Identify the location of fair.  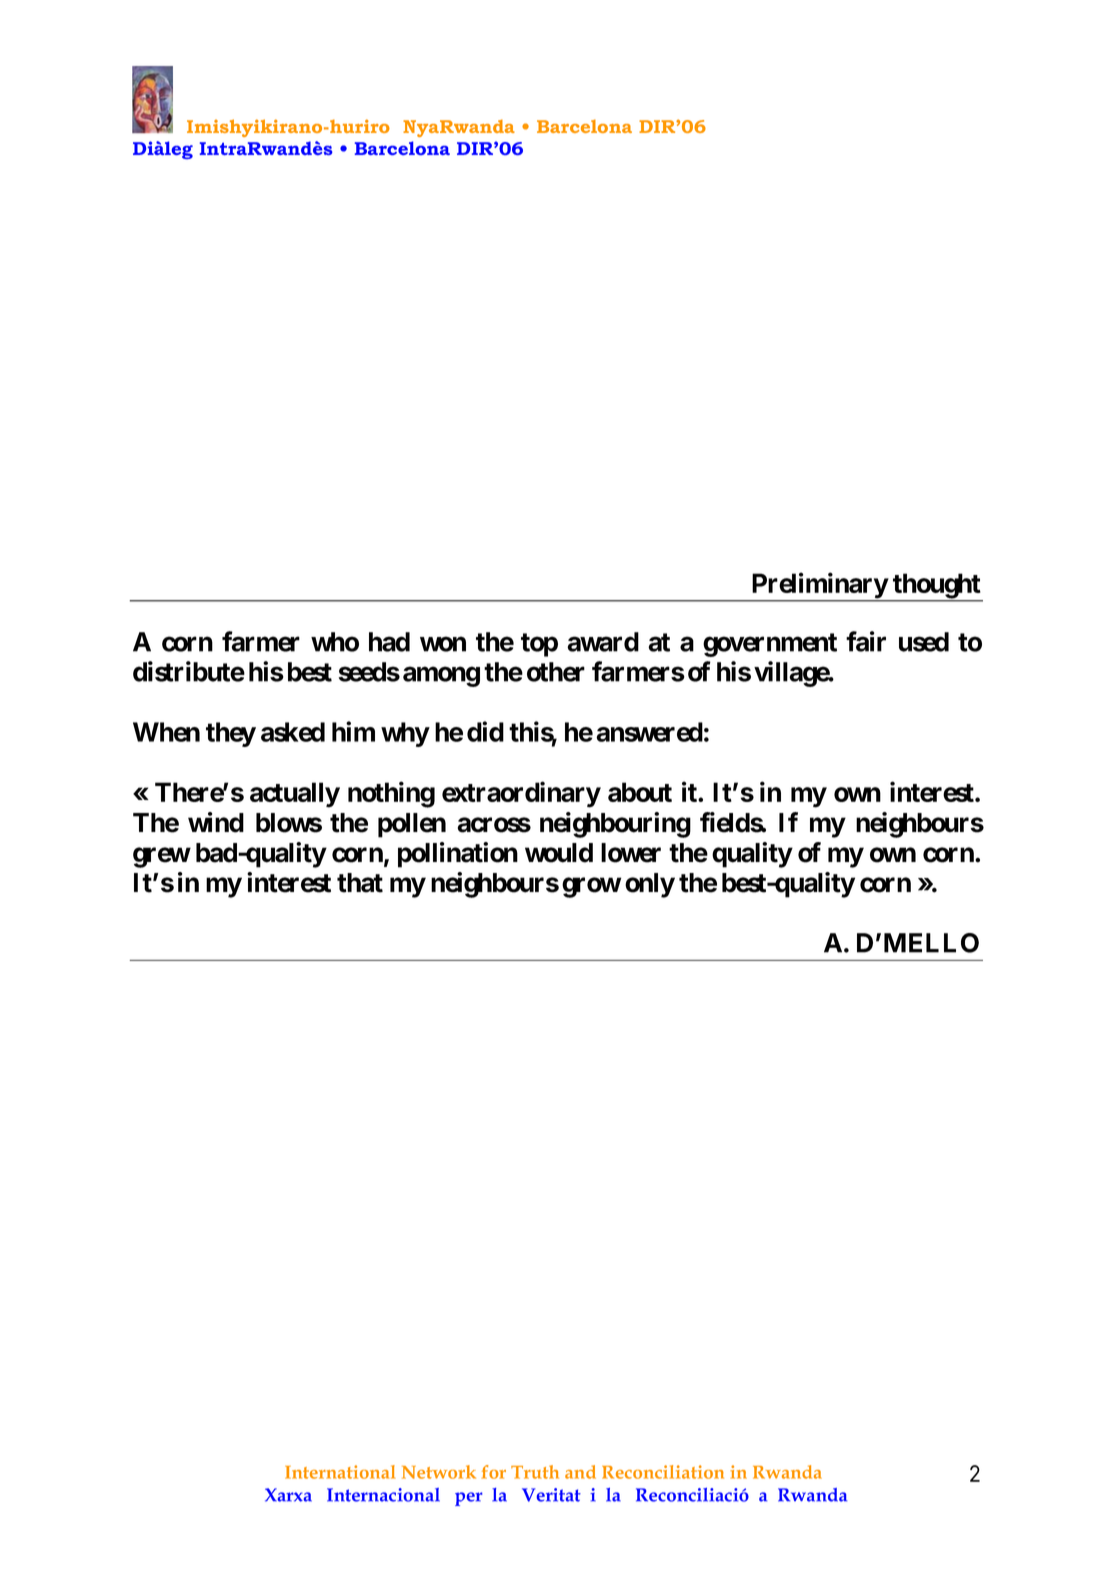
(866, 641).
